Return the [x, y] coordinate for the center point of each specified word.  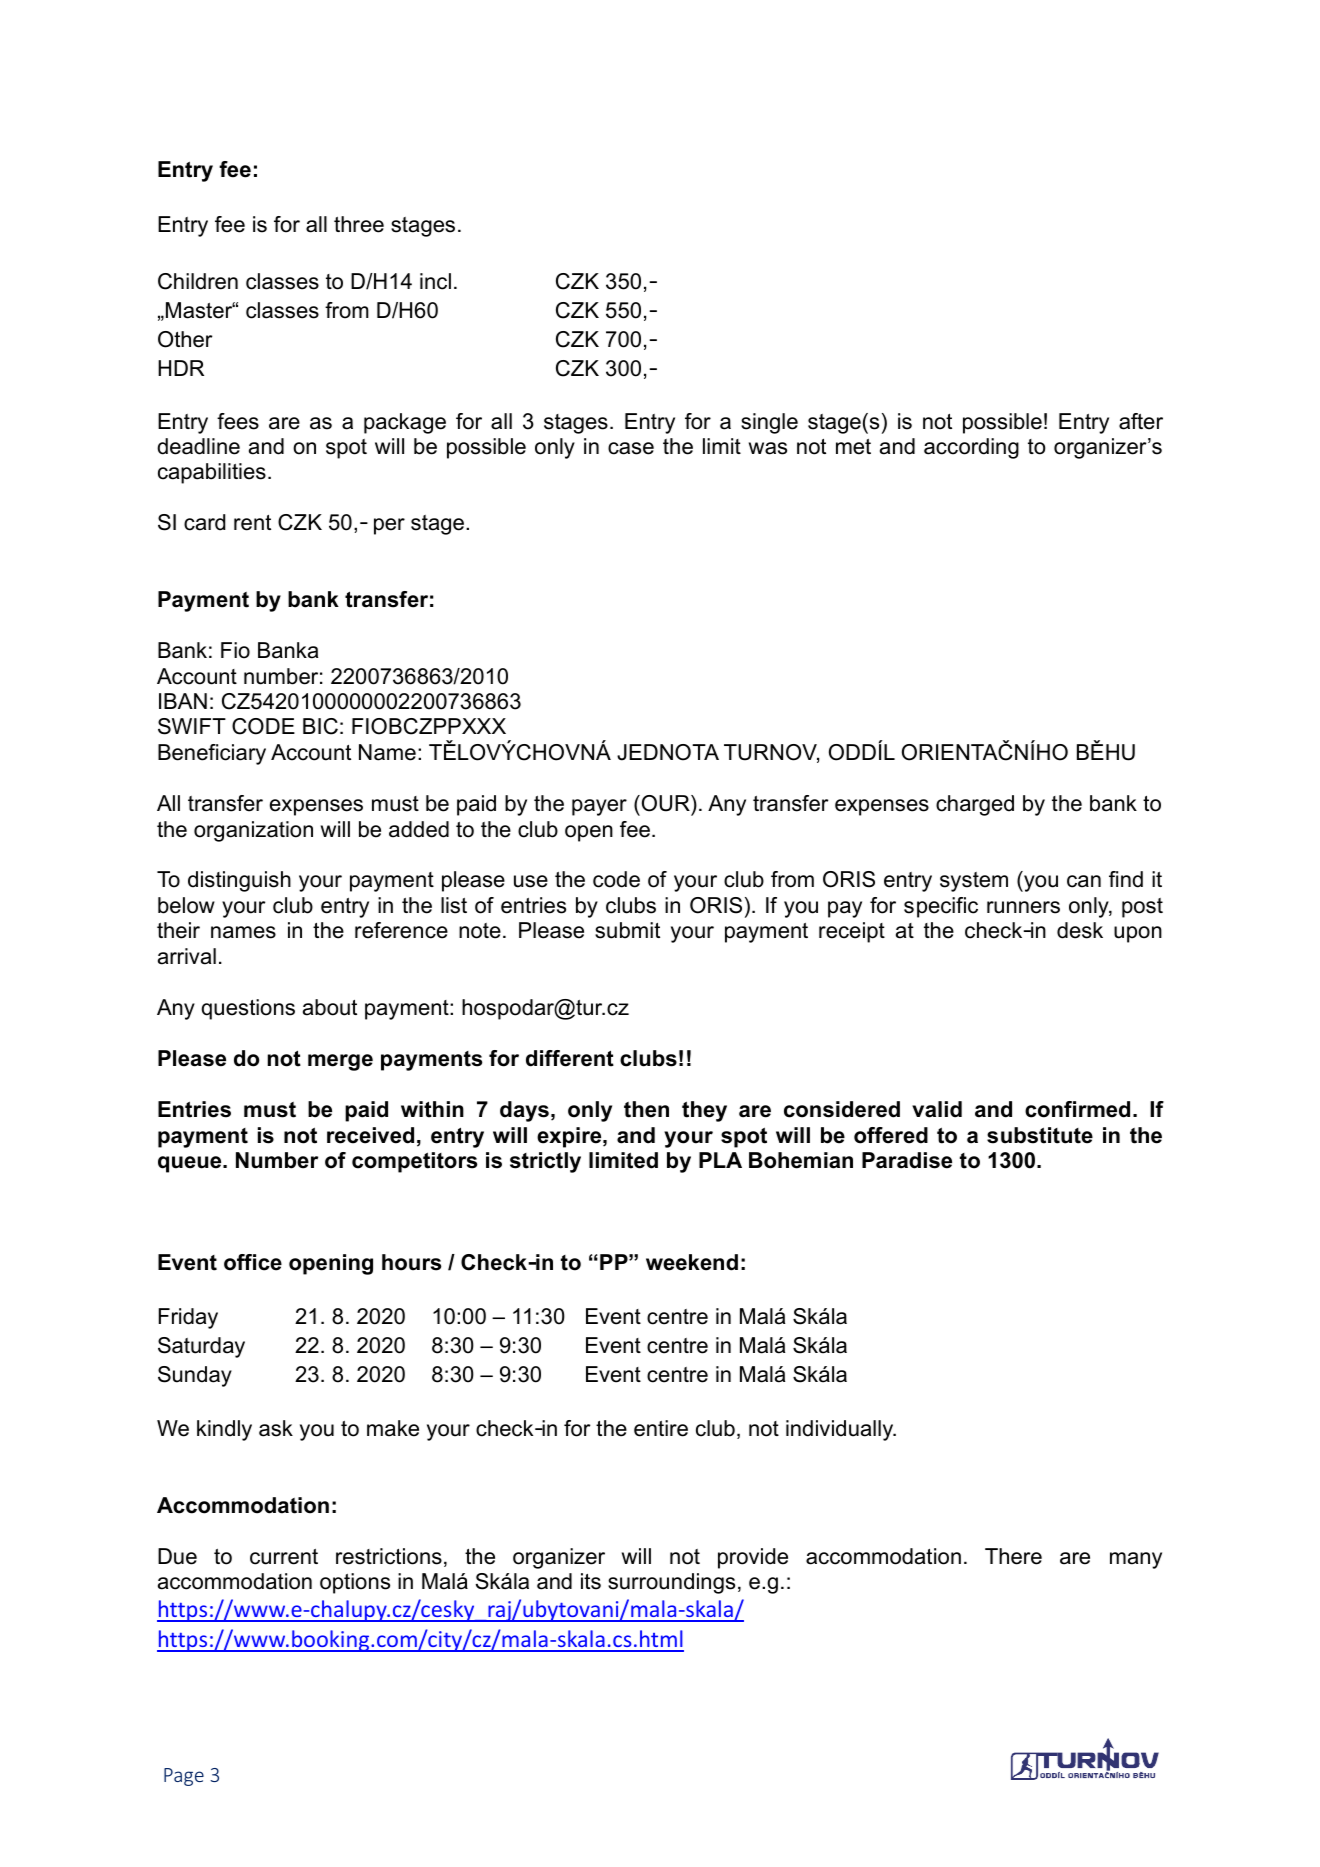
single [769, 423]
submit [627, 930]
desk [1080, 930]
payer [599, 807]
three [359, 224]
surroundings [671, 1583]
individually [841, 1430]
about [330, 1007]
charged [975, 805]
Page [184, 1777]
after [1141, 421]
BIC [320, 726]
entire [661, 1428]
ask [276, 1428]
